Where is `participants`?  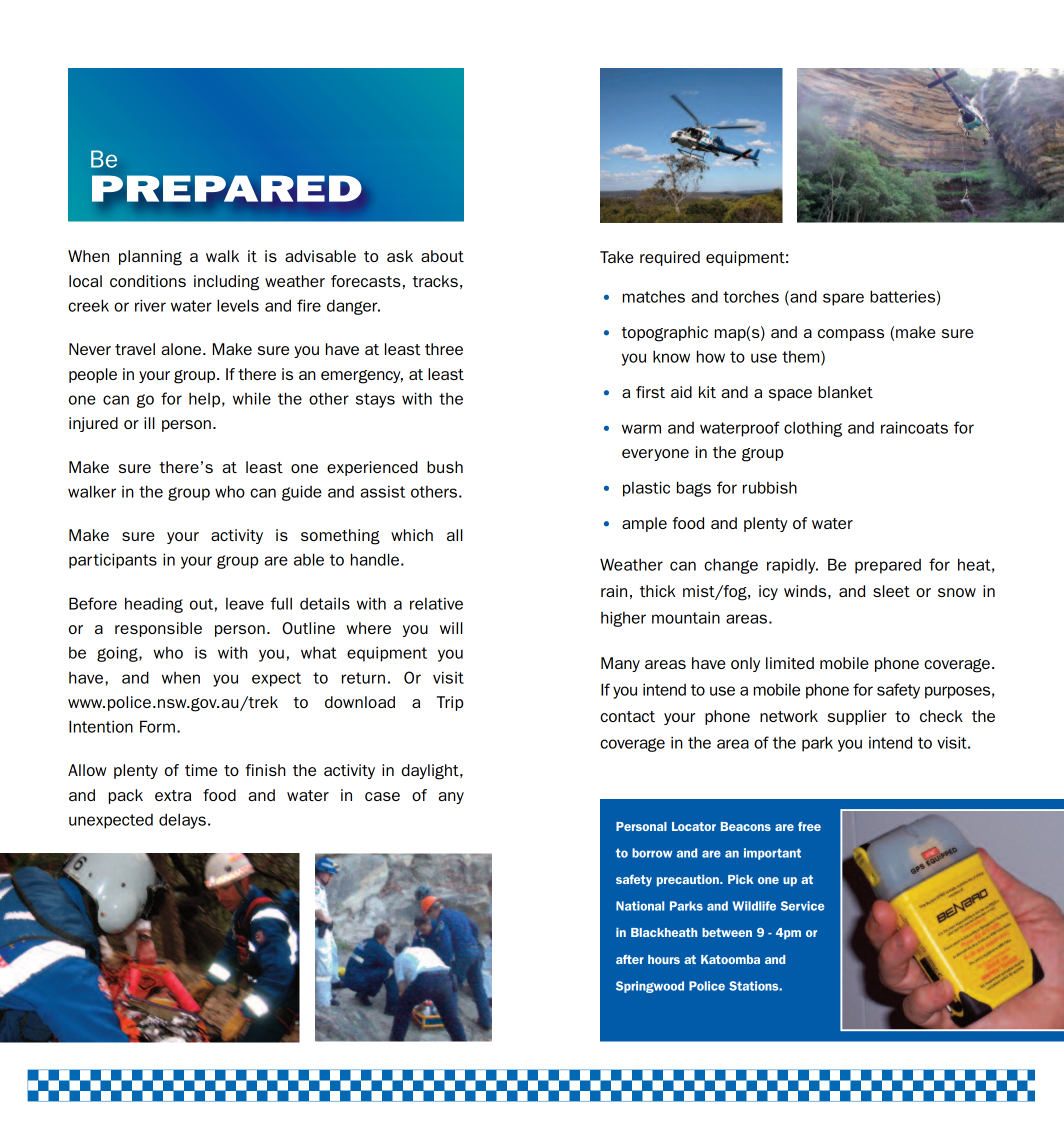
participants is located at coordinates (113, 561).
